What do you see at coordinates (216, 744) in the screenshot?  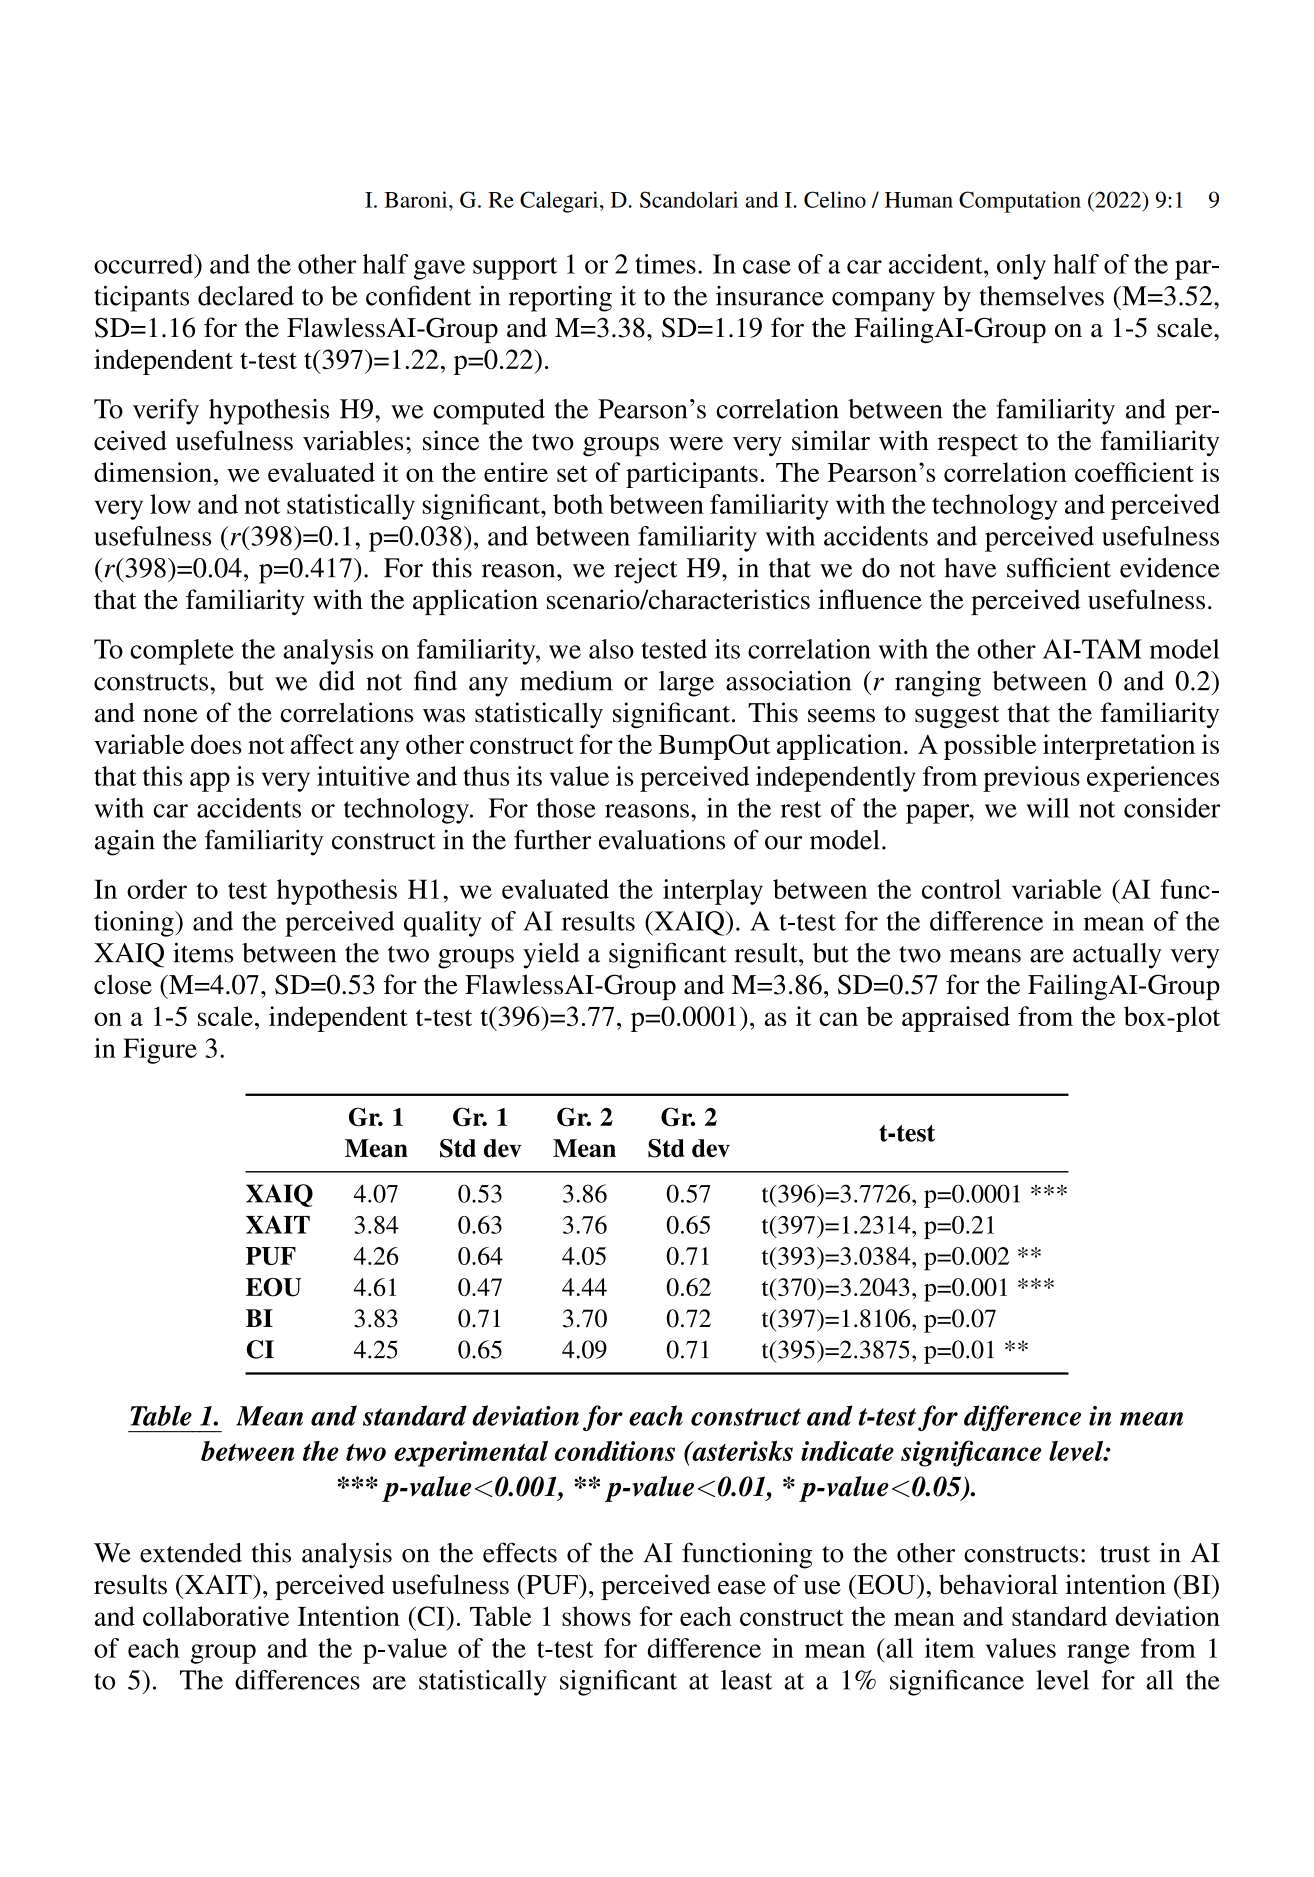 I see `does` at bounding box center [216, 744].
